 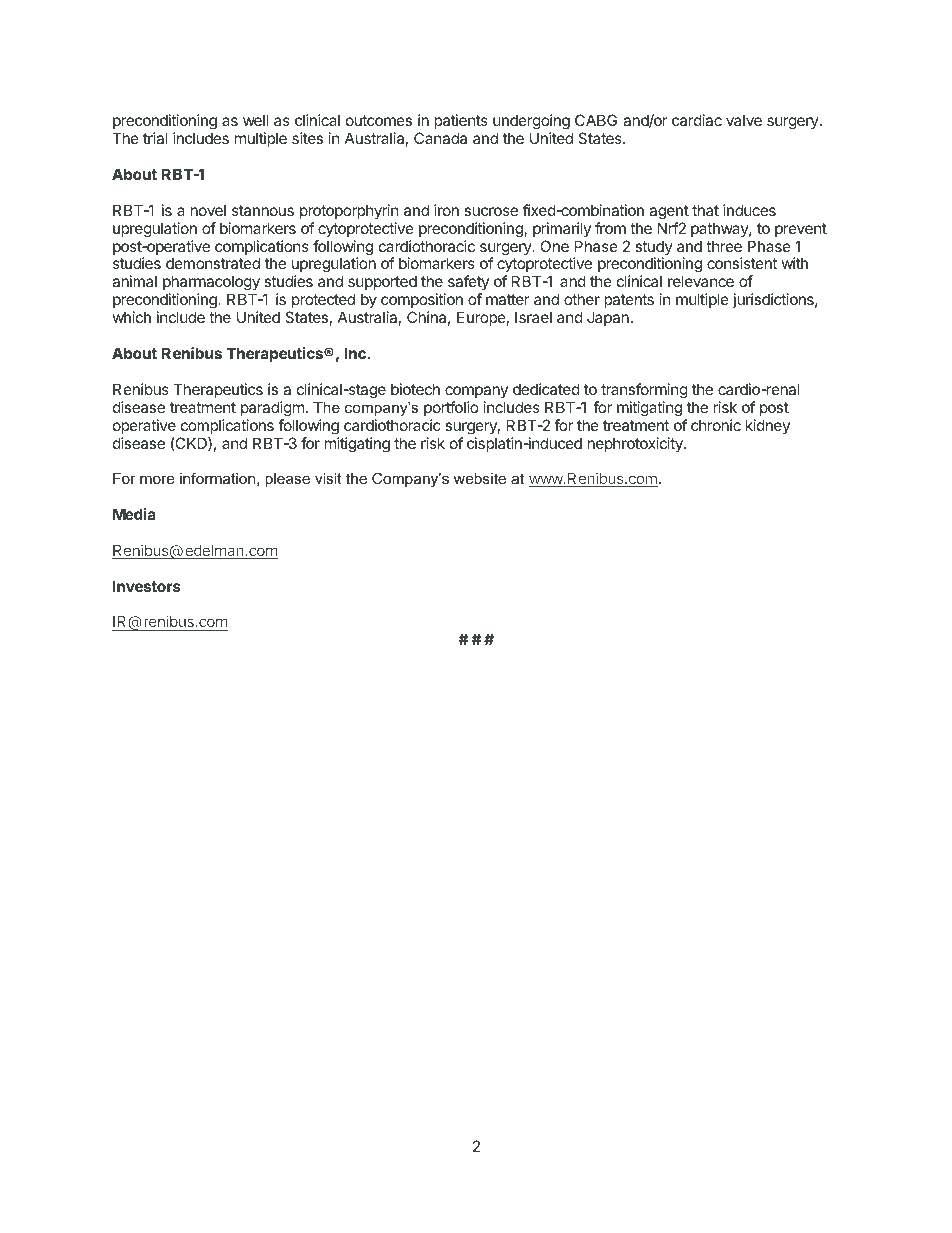 I want to click on valve, so click(x=744, y=120).
